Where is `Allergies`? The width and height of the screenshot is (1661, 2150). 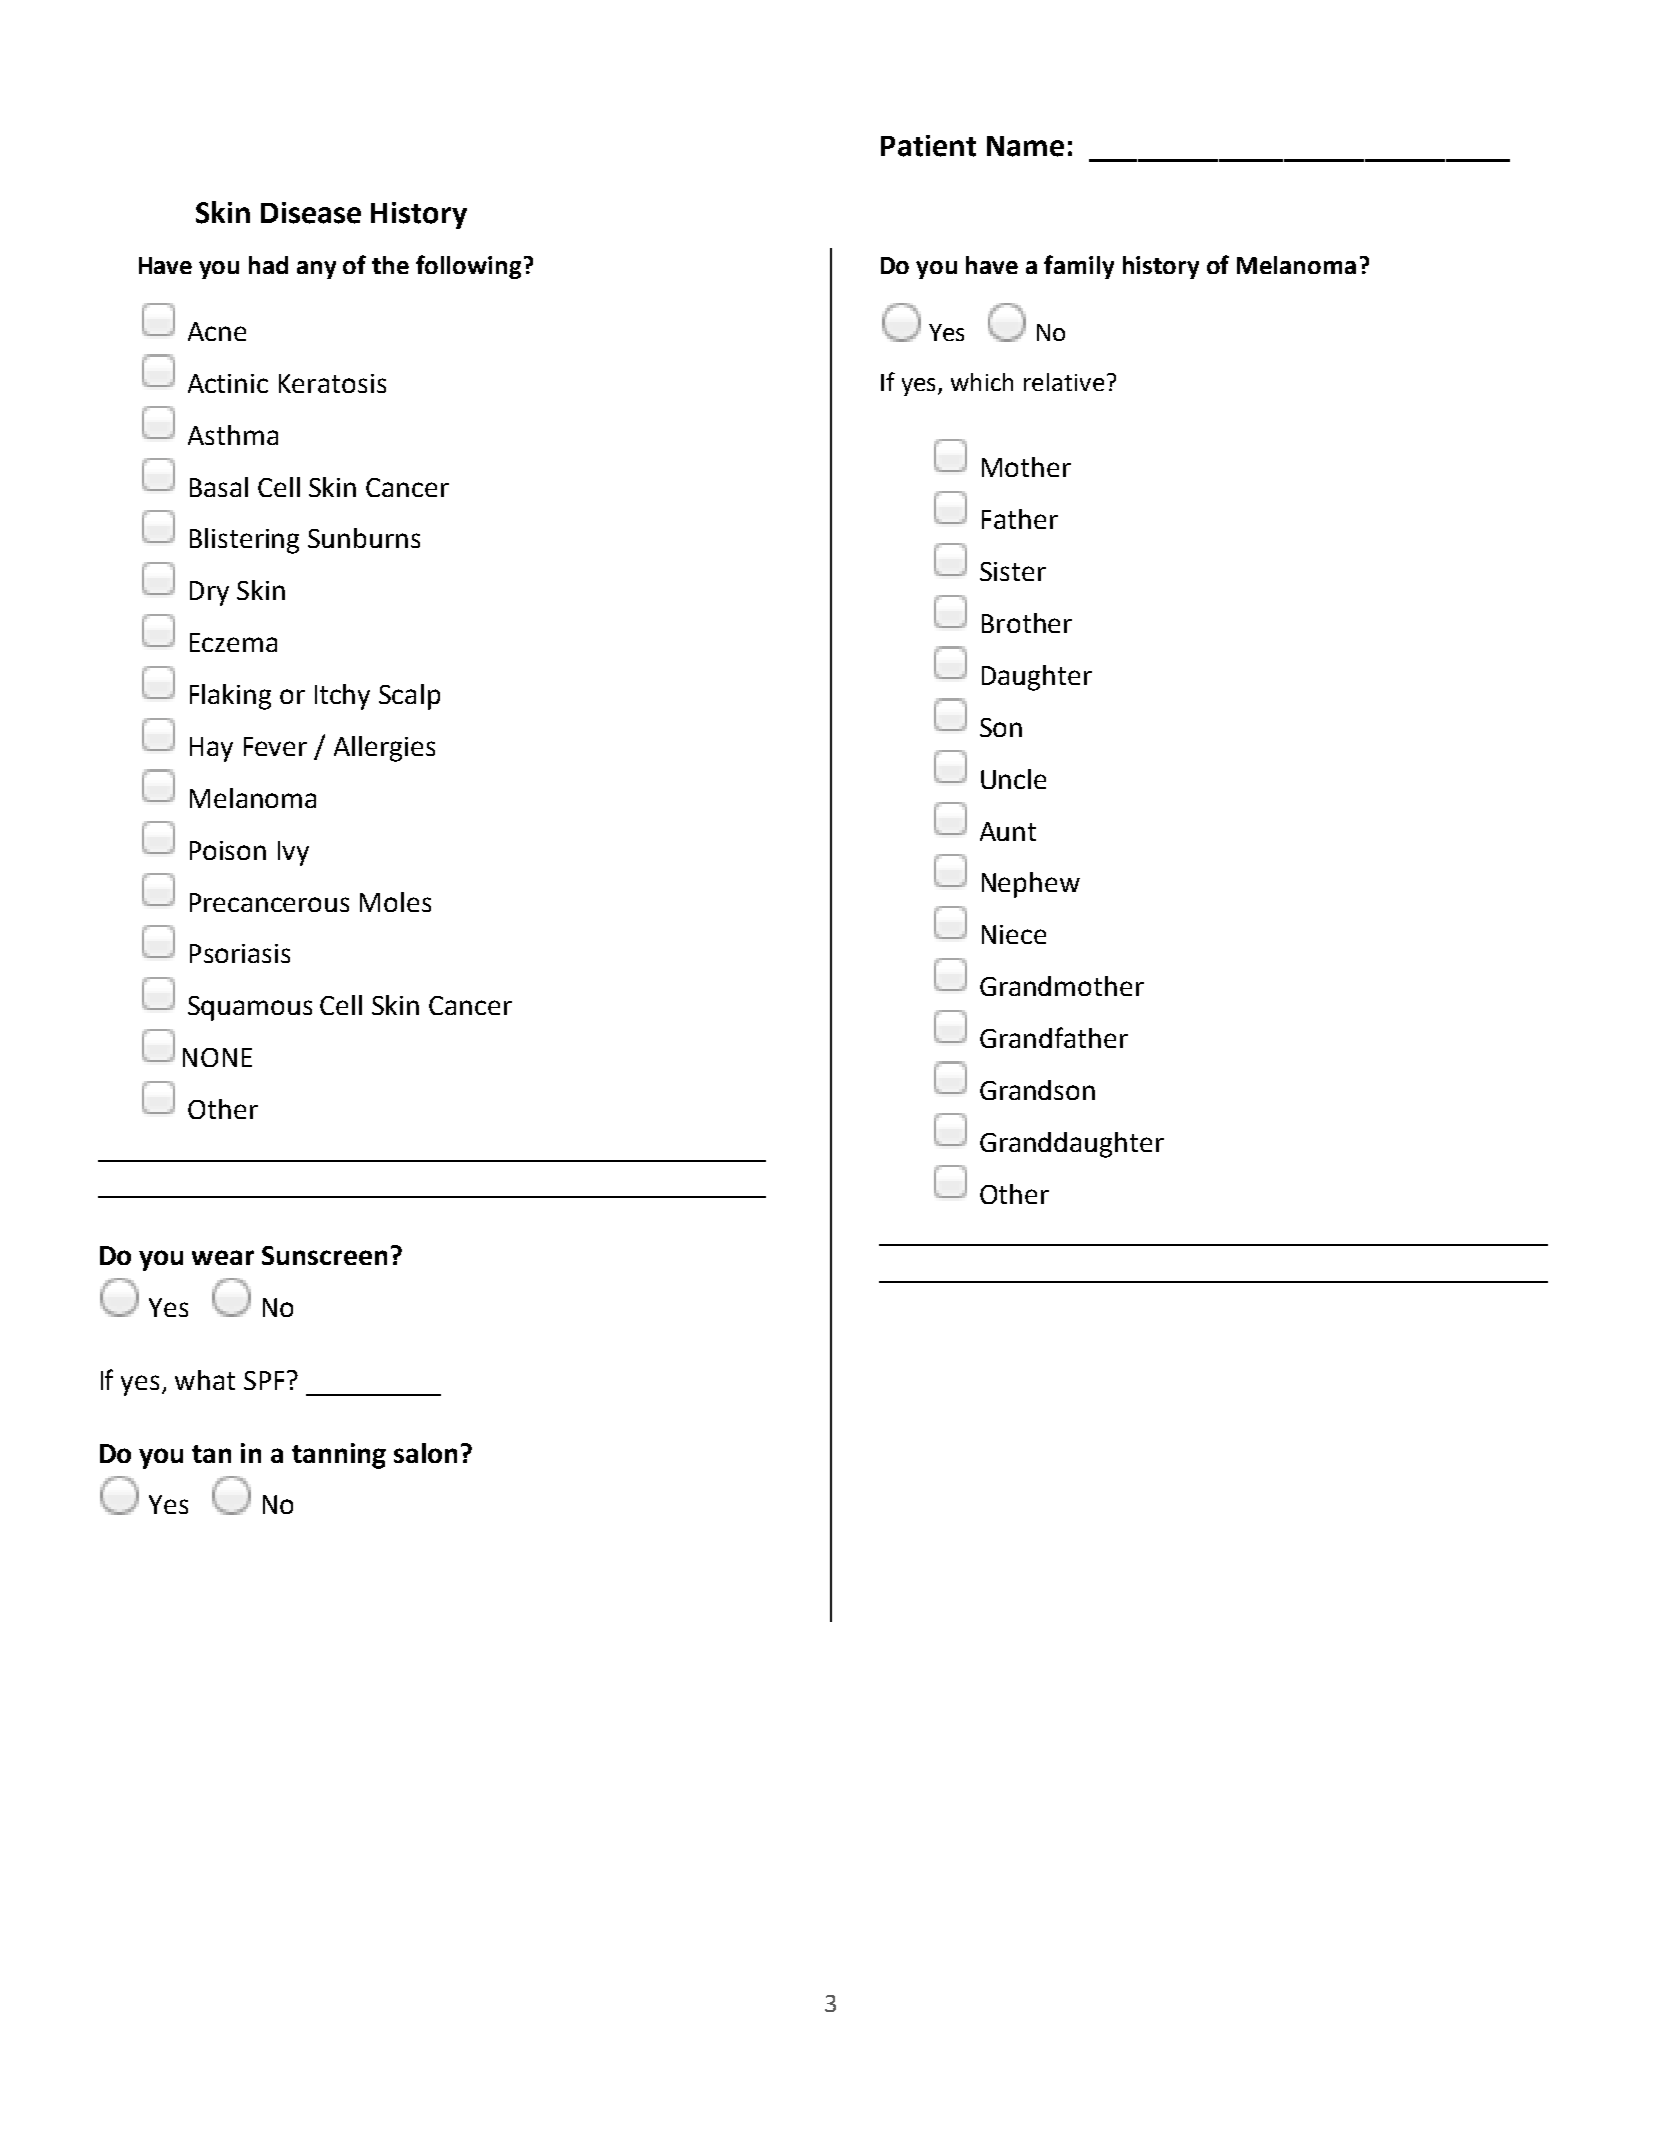 Allergies is located at coordinates (384, 749).
